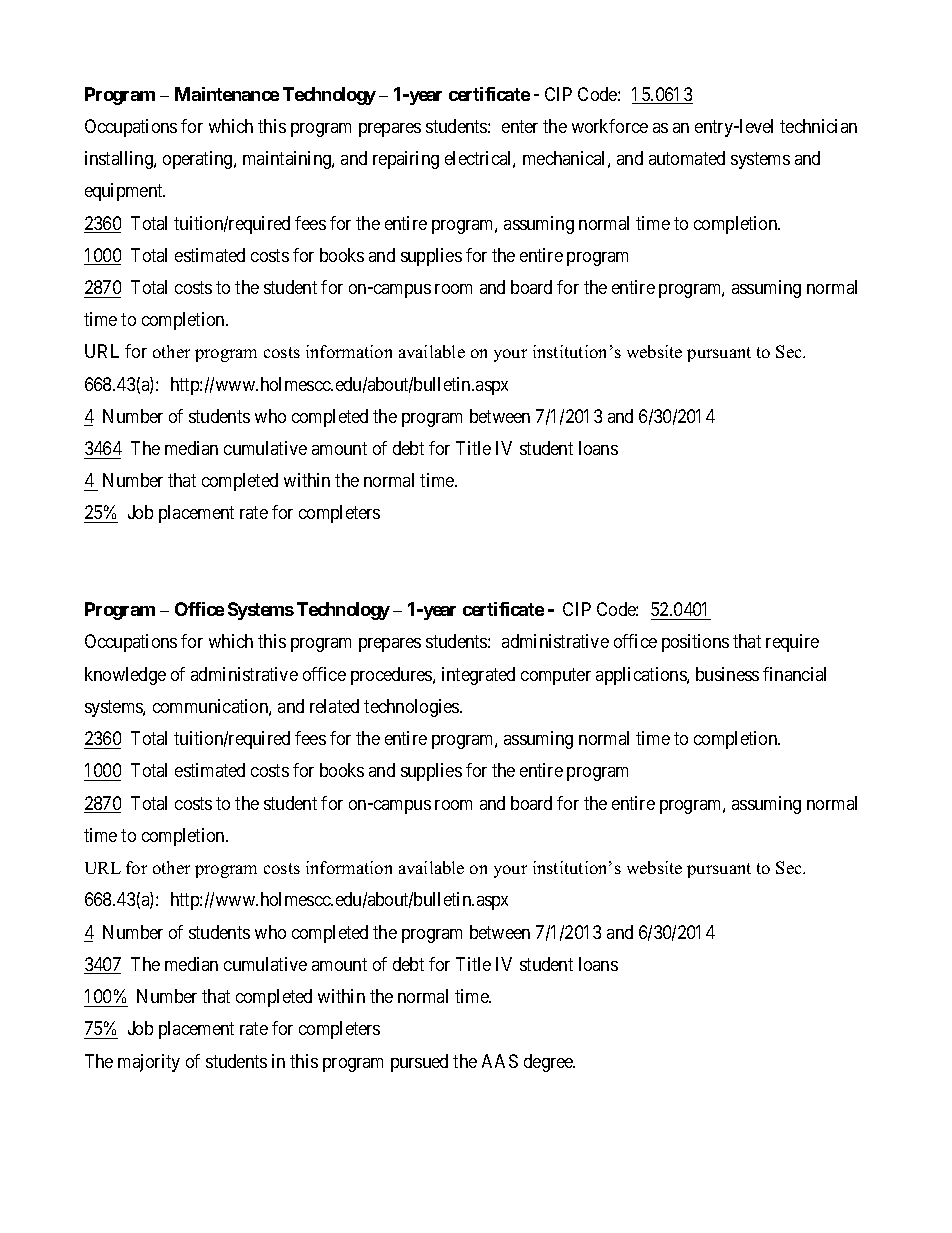  What do you see at coordinates (500, 1061) in the document?
I see `AAS` at bounding box center [500, 1061].
